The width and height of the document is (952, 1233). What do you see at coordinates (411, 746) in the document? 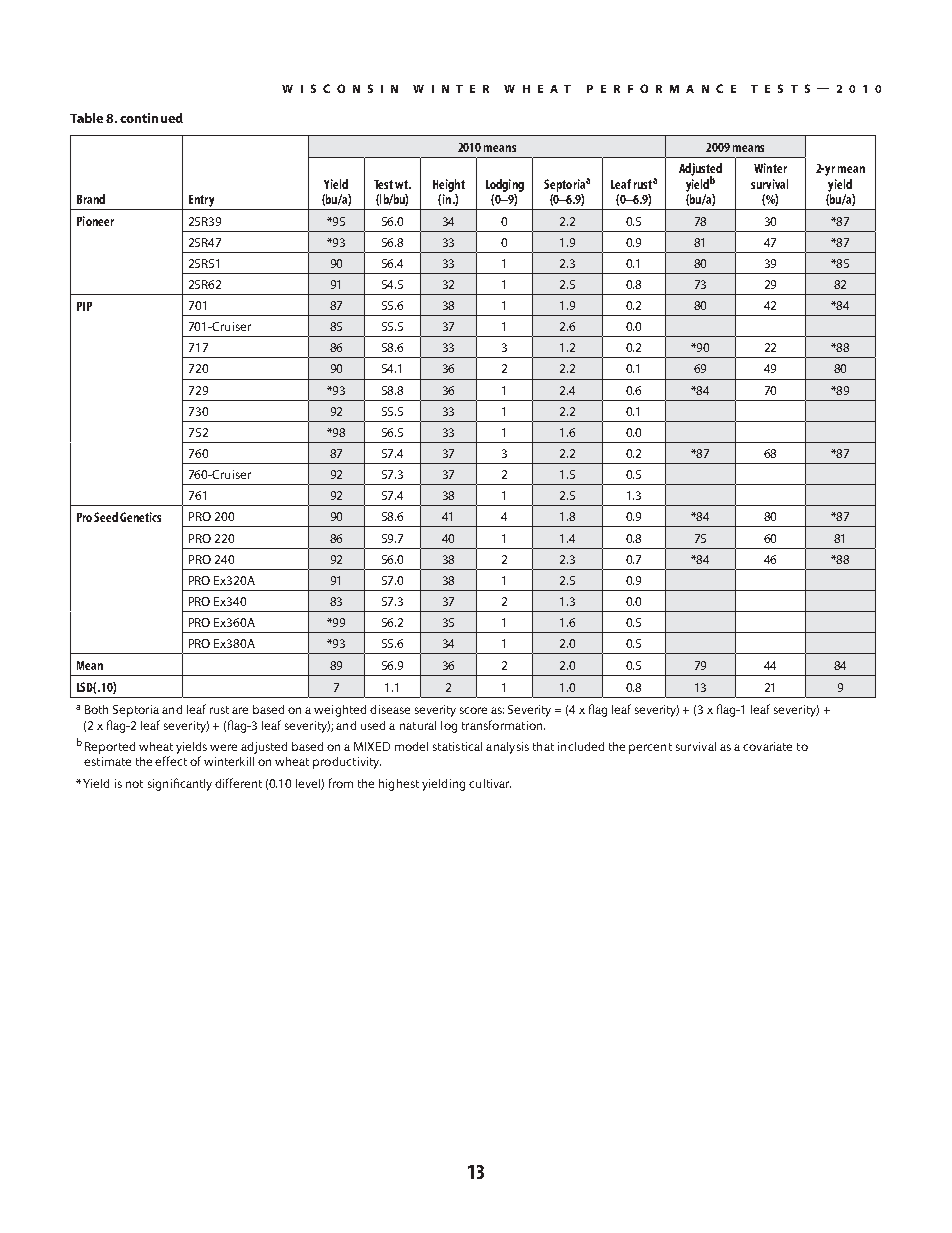
I see `model` at bounding box center [411, 746].
